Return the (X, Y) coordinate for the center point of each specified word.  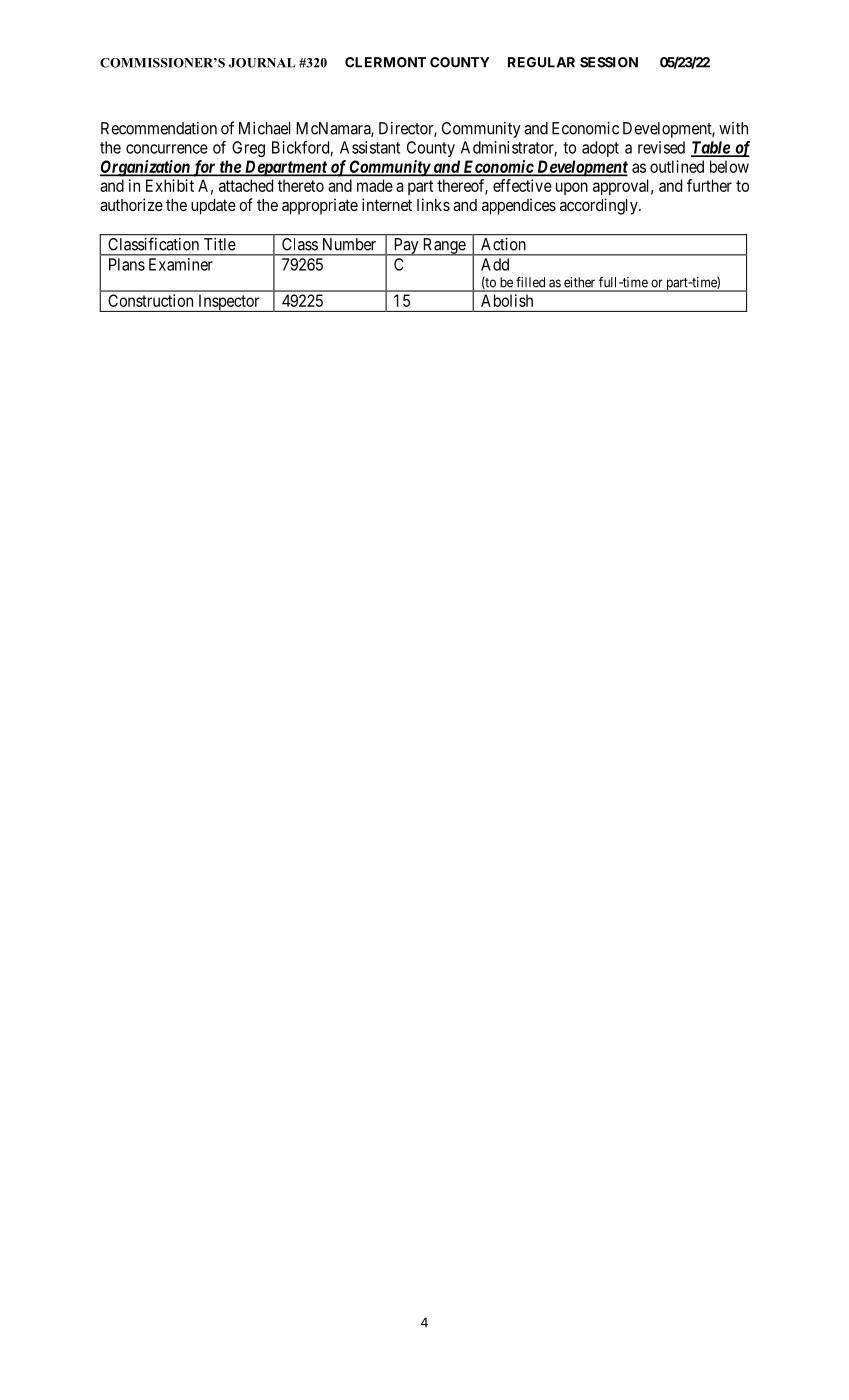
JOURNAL (262, 63)
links (433, 204)
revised (661, 147)
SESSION (609, 62)
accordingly (600, 206)
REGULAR (541, 62)
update (213, 207)
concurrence (167, 149)
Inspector (229, 303)
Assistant (370, 147)
